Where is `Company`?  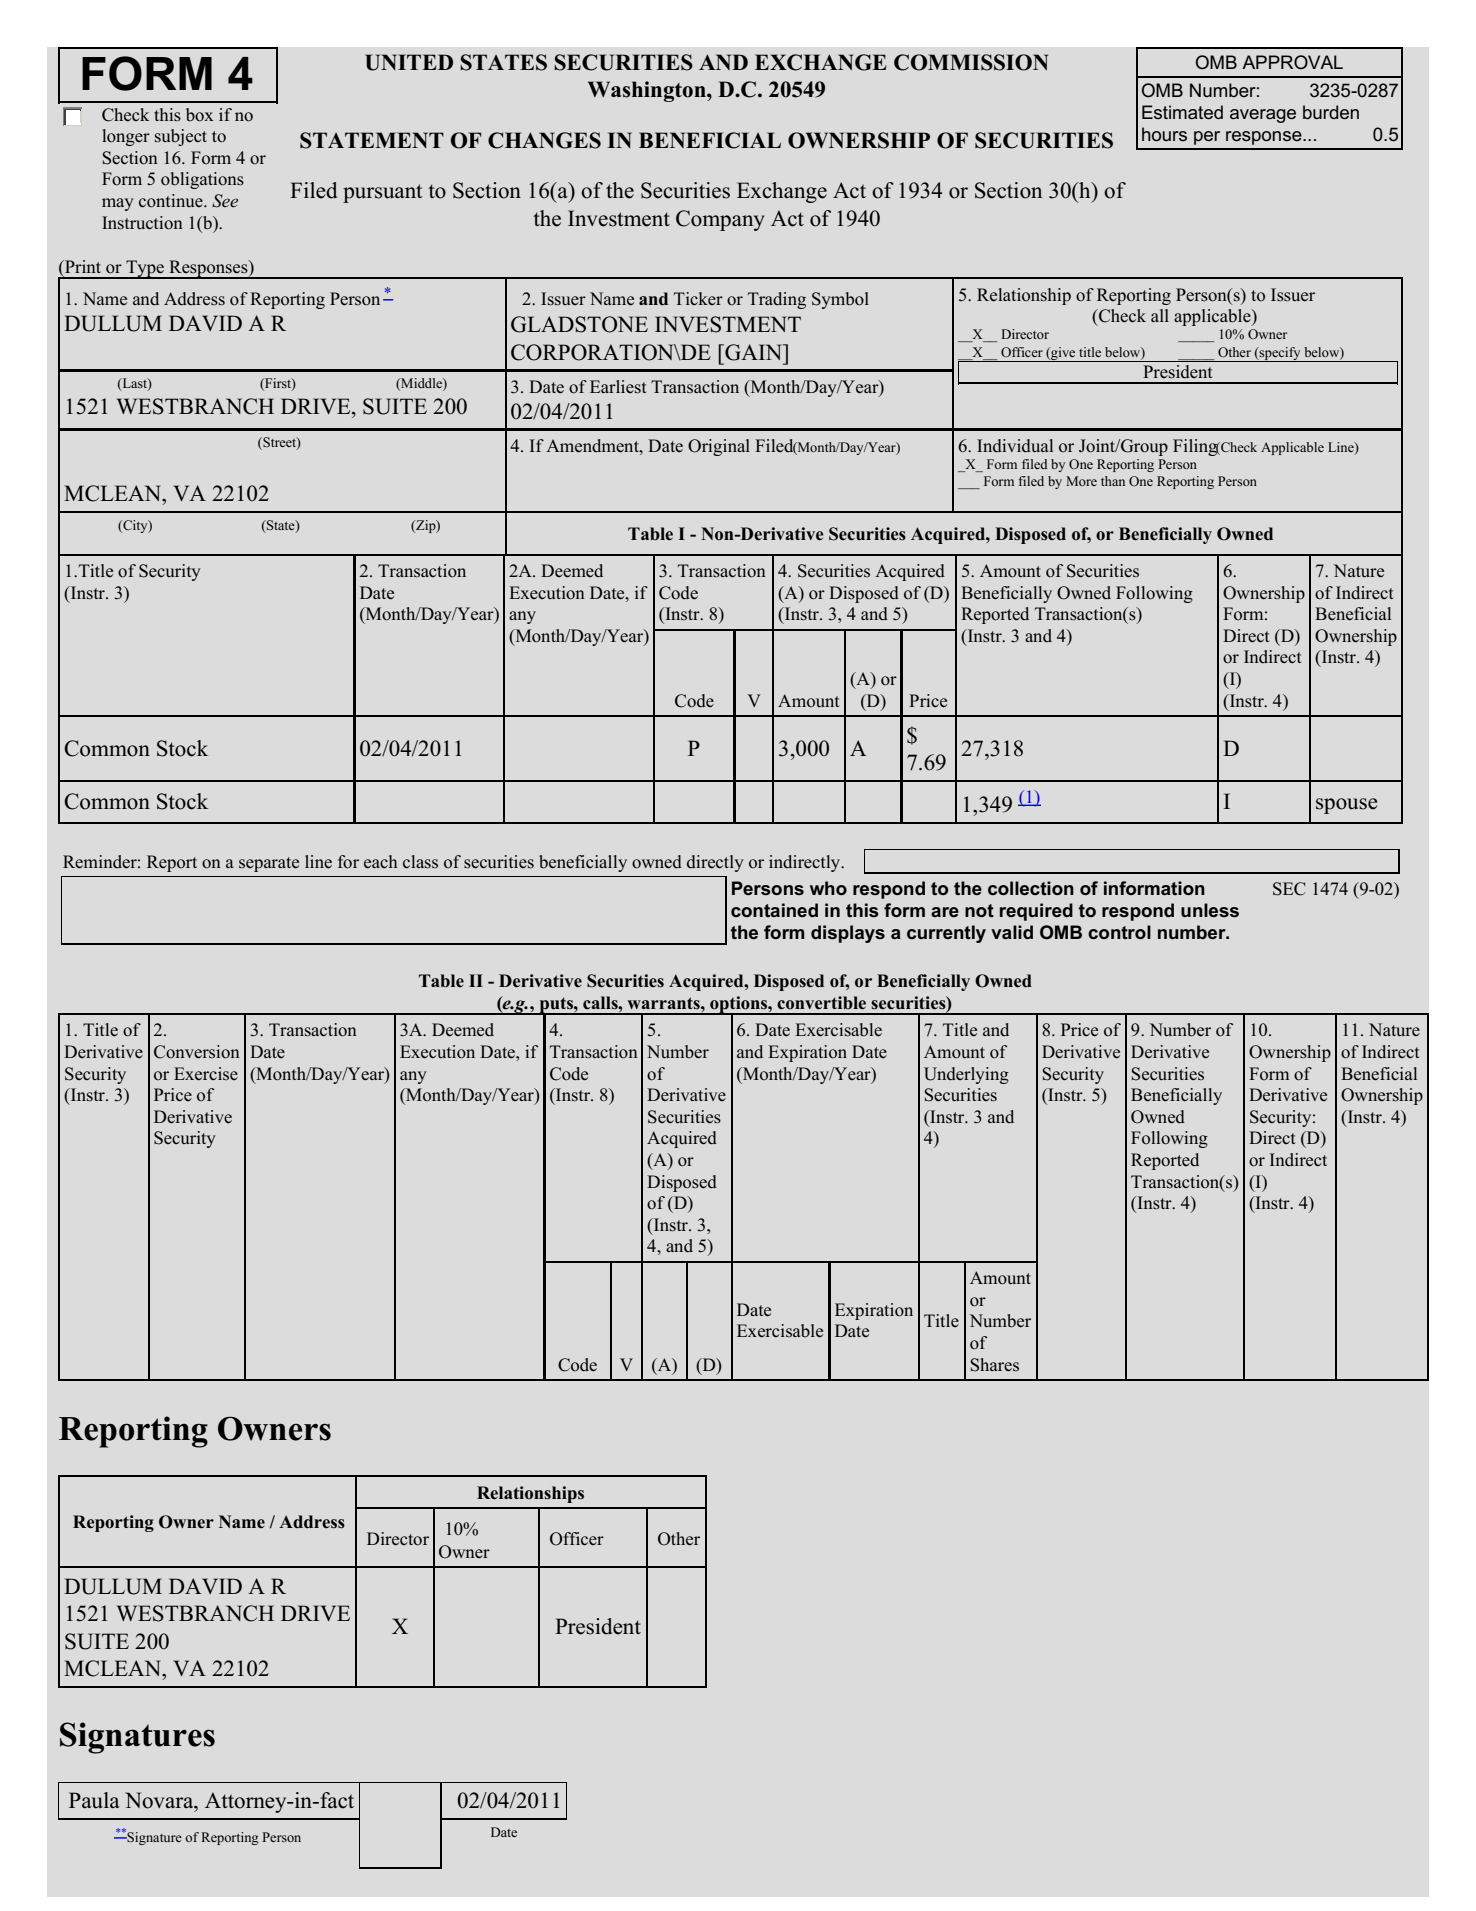 Company is located at coordinates (720, 220).
